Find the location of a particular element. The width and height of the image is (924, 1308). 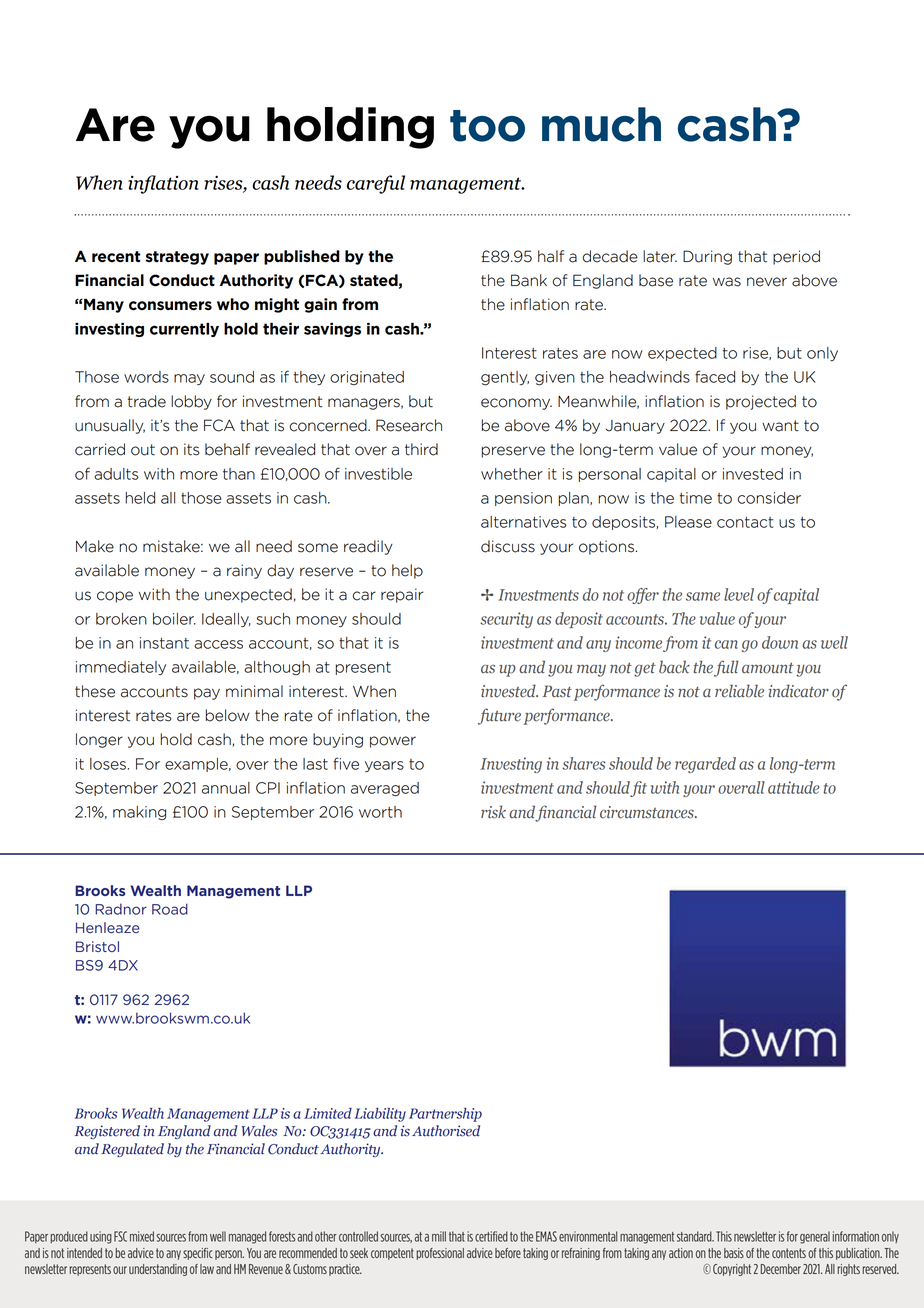

held is located at coordinates (140, 498).
